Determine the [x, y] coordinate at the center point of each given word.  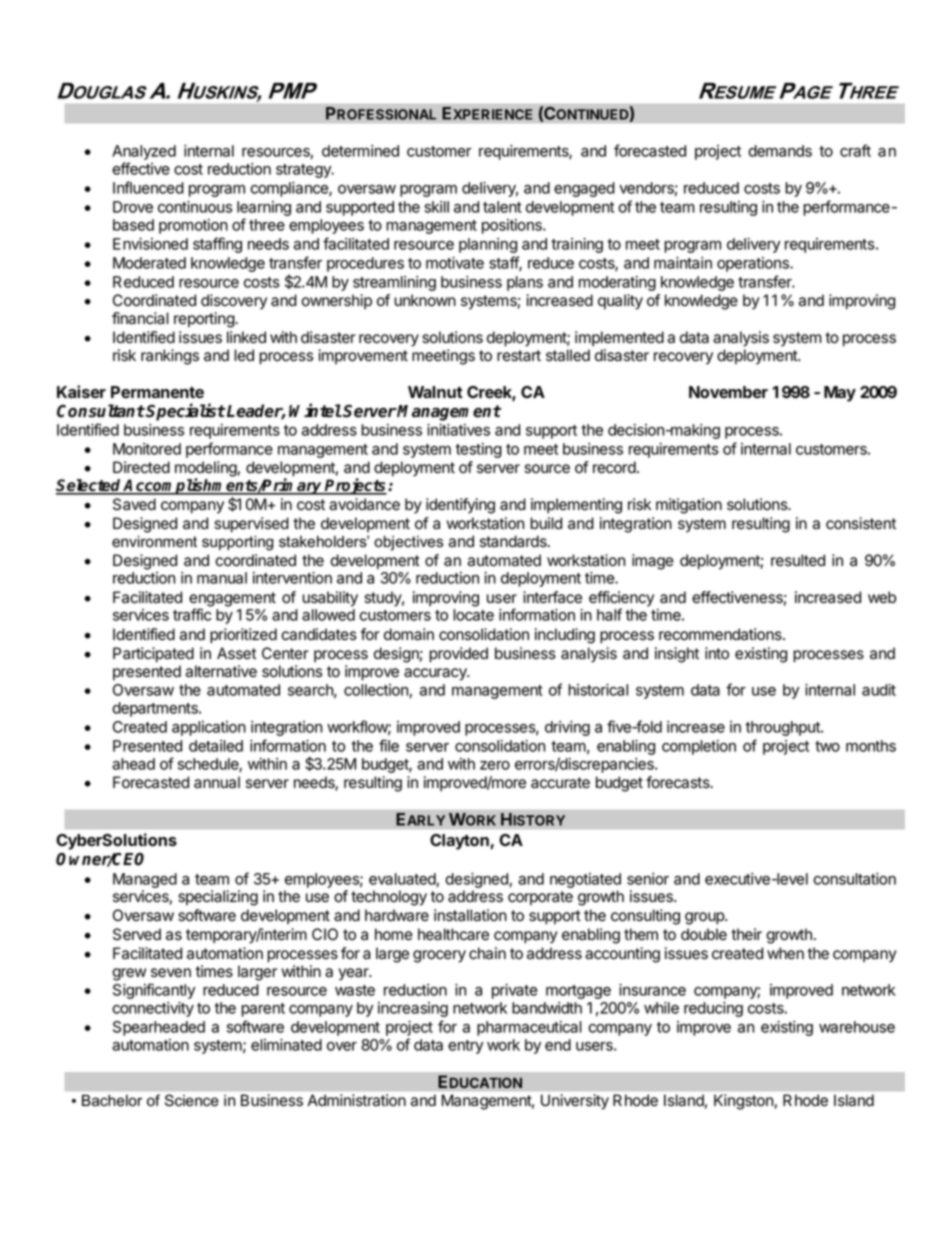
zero [495, 765]
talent [502, 207]
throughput [783, 728]
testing [478, 450]
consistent [861, 523]
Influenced [148, 187]
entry [465, 1047]
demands [780, 151]
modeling [206, 470]
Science [192, 1100]
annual [217, 782]
